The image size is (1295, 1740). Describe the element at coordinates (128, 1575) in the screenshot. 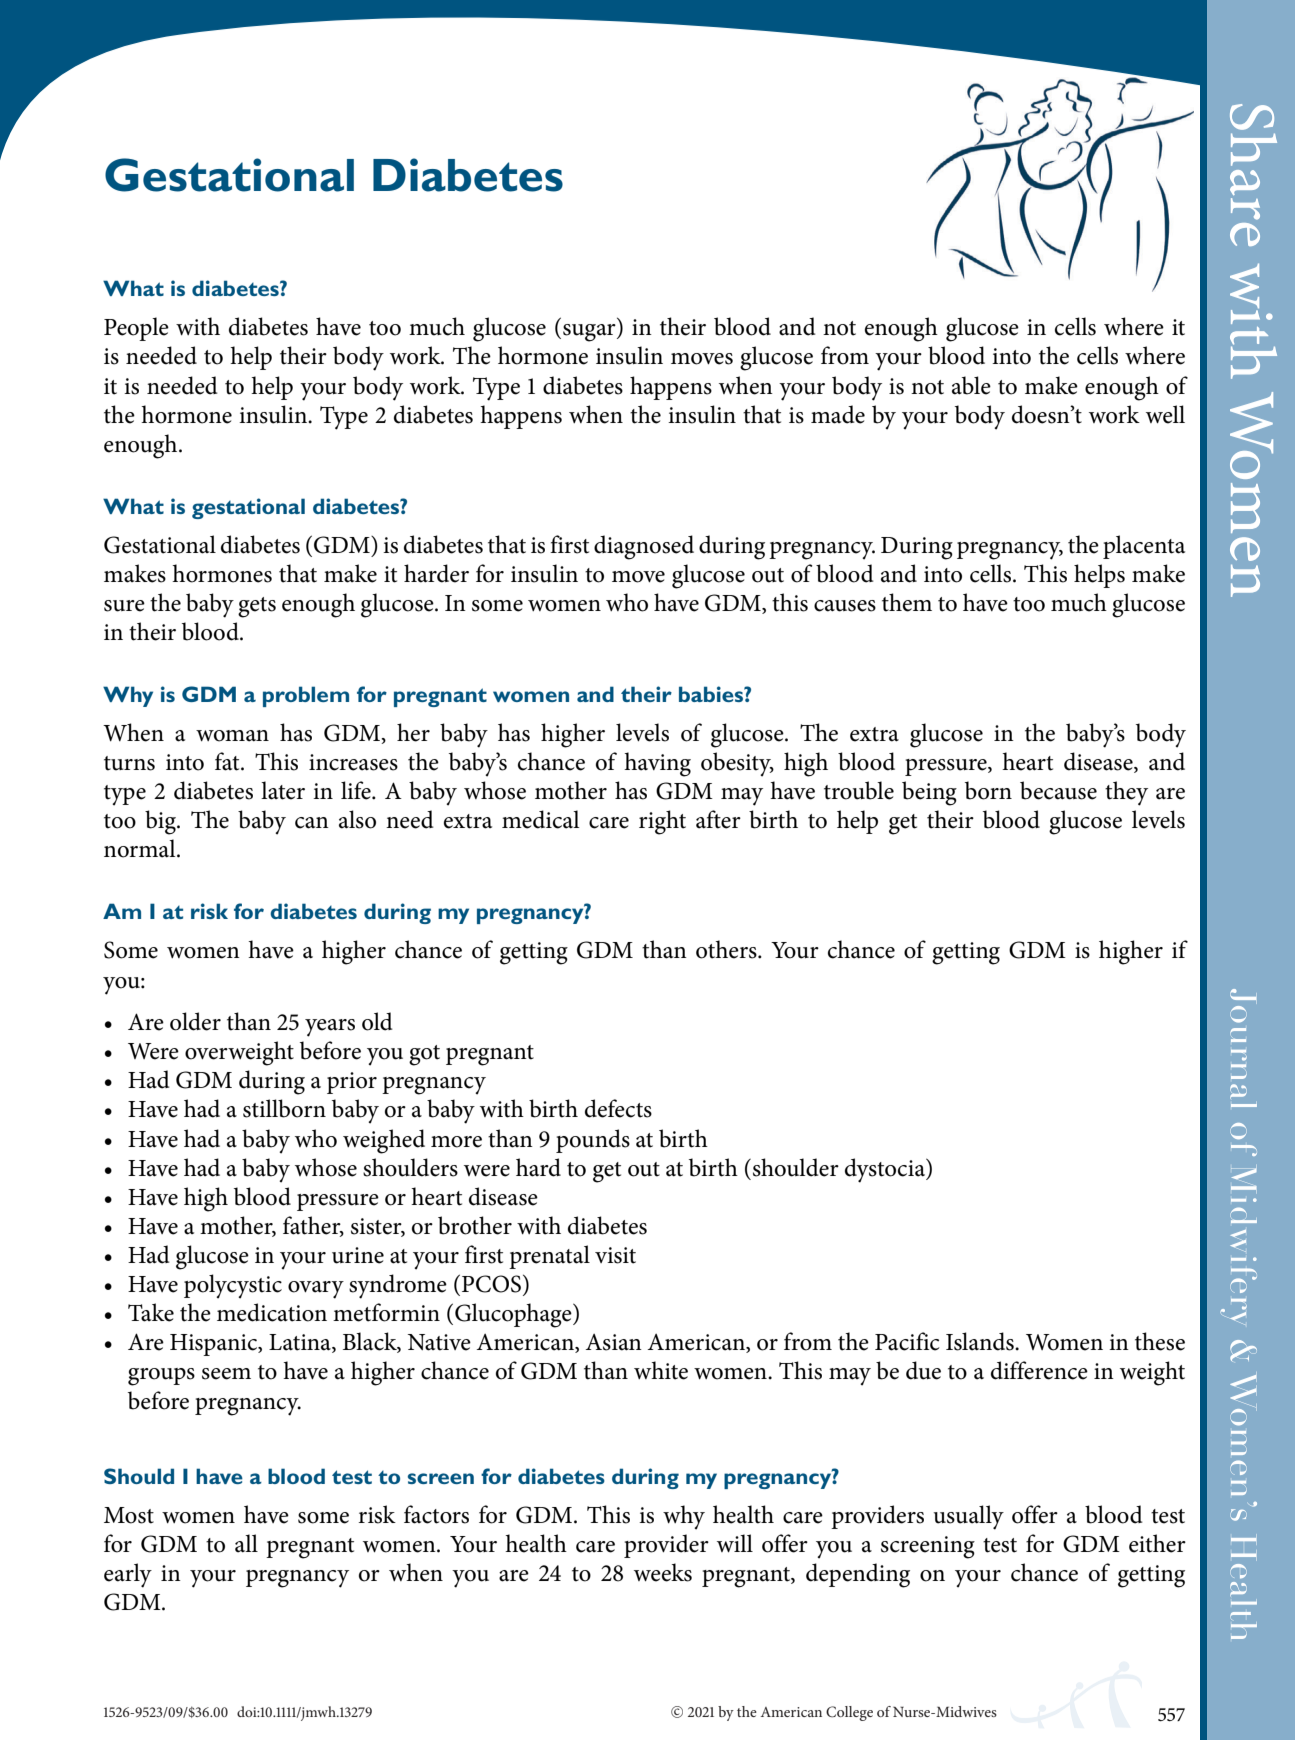

I see `early` at that location.
